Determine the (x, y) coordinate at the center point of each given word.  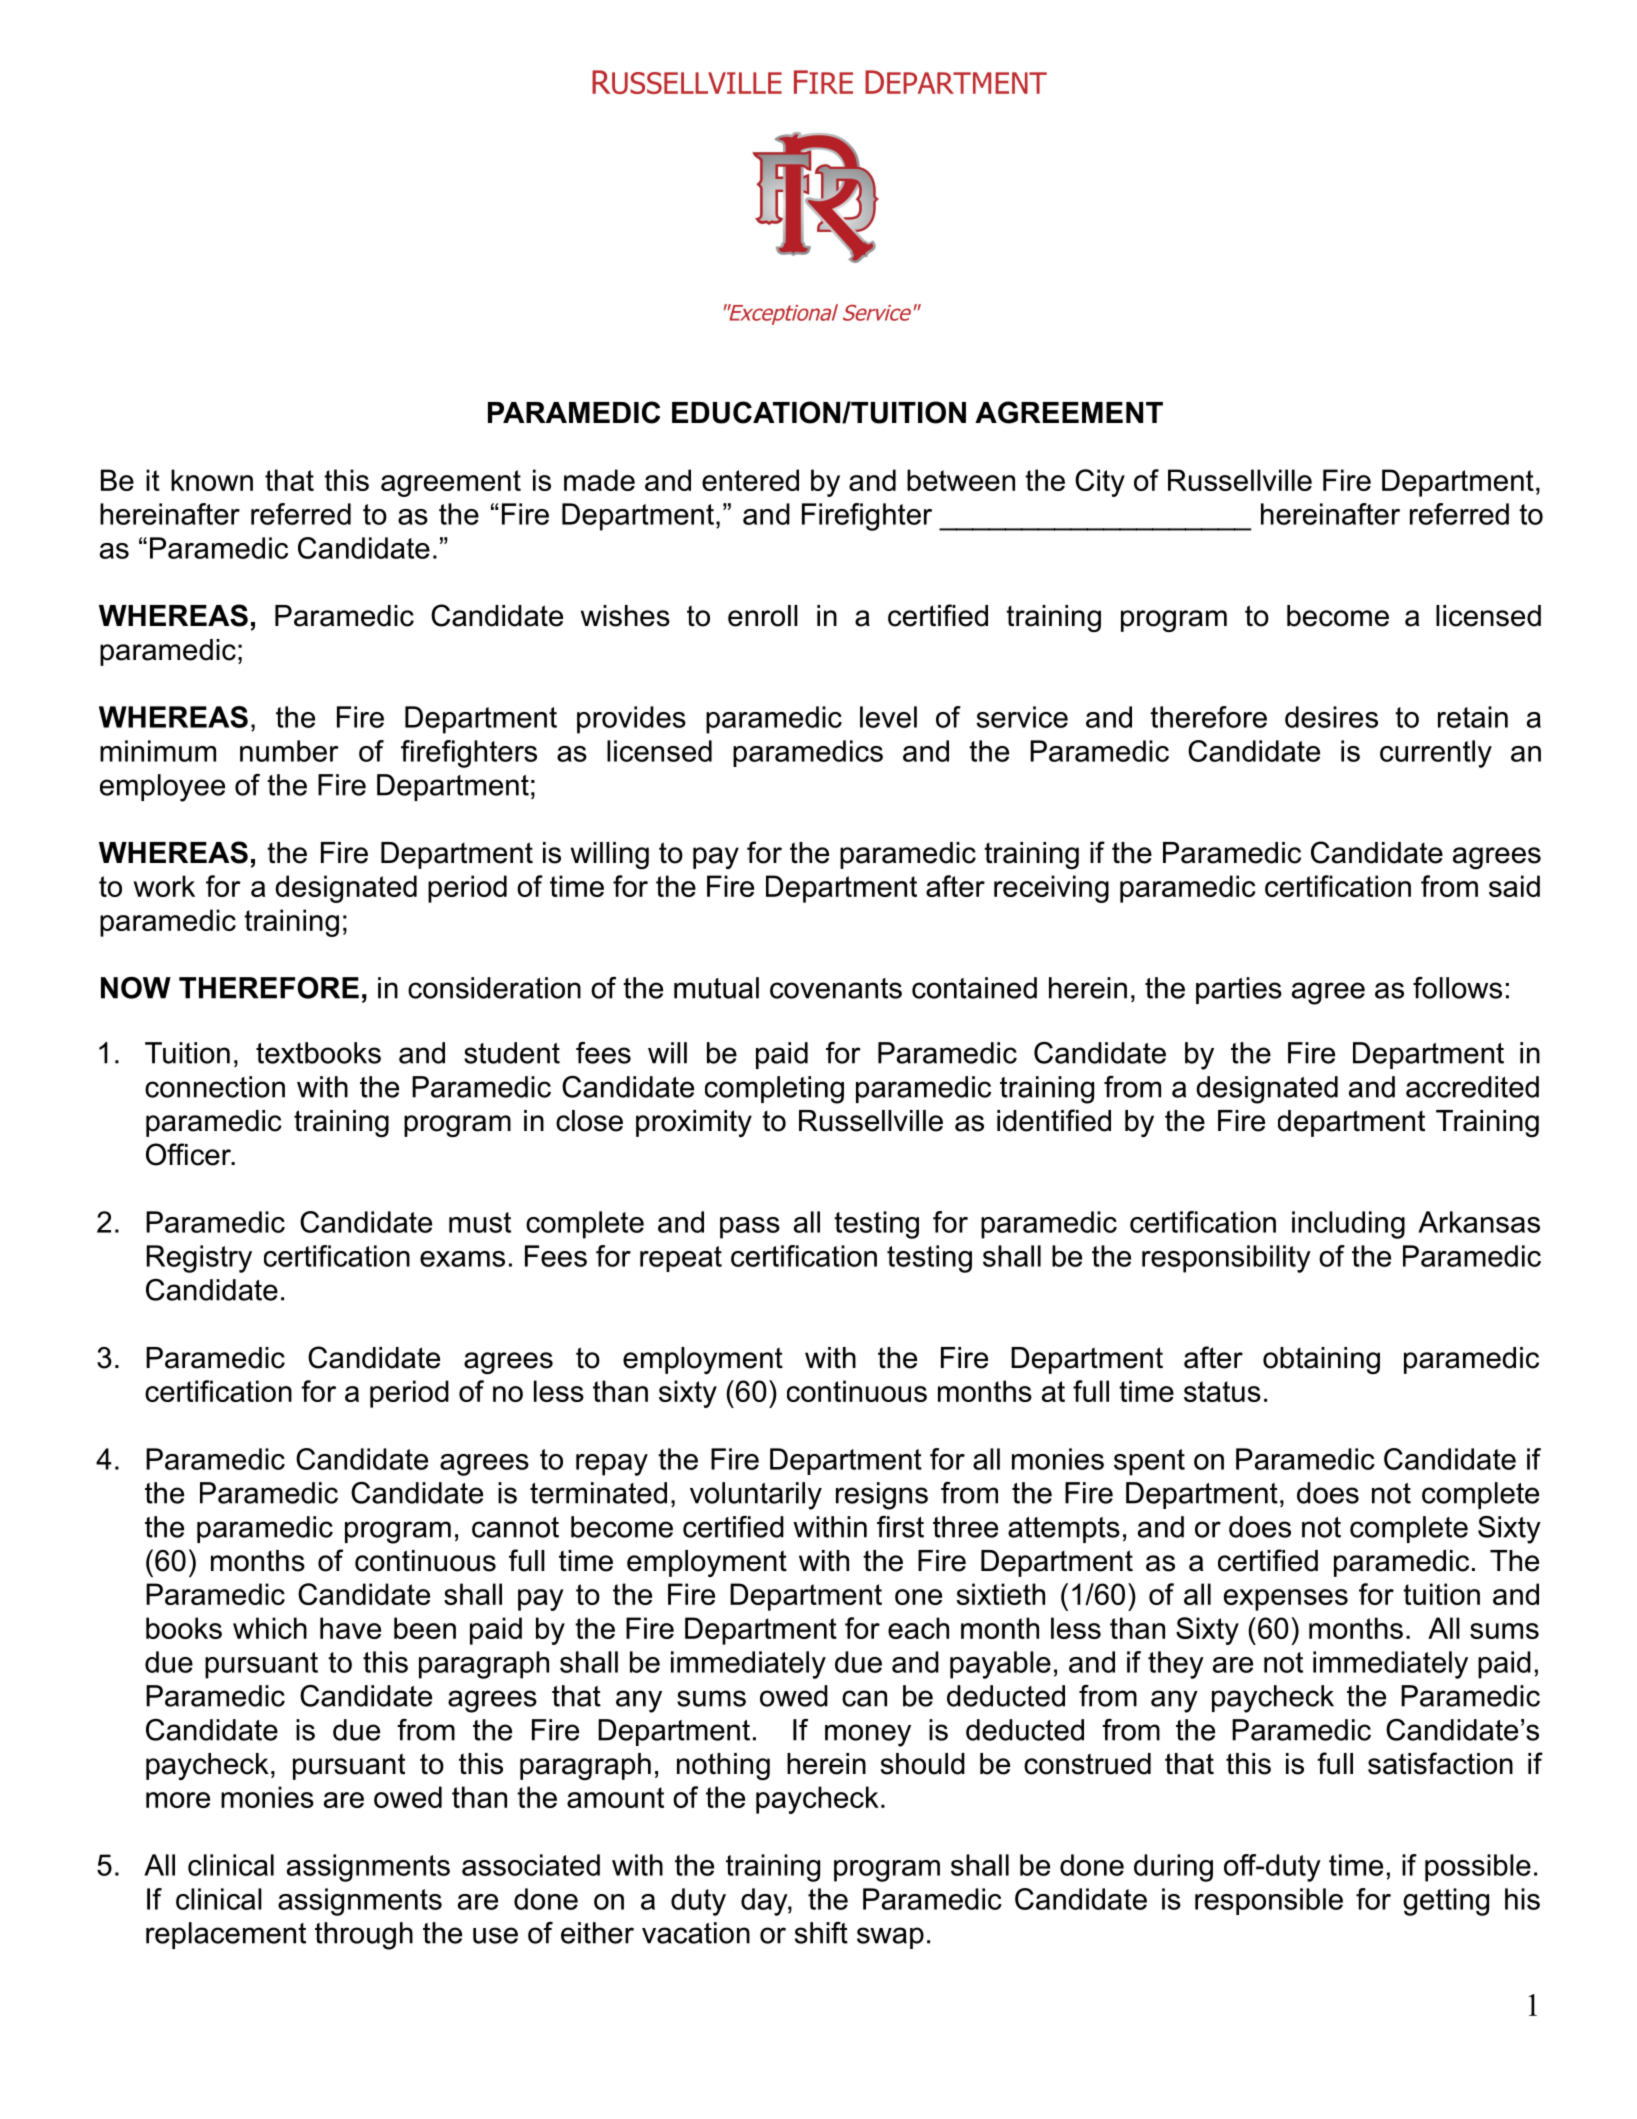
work (164, 886)
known (212, 480)
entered (750, 480)
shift (821, 1933)
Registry (199, 1259)
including (1348, 1225)
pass (750, 1228)
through (364, 1936)
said (1514, 886)
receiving (1051, 889)
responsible (1269, 1901)
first (900, 1527)
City (1100, 483)
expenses (1286, 1600)
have (350, 1628)
